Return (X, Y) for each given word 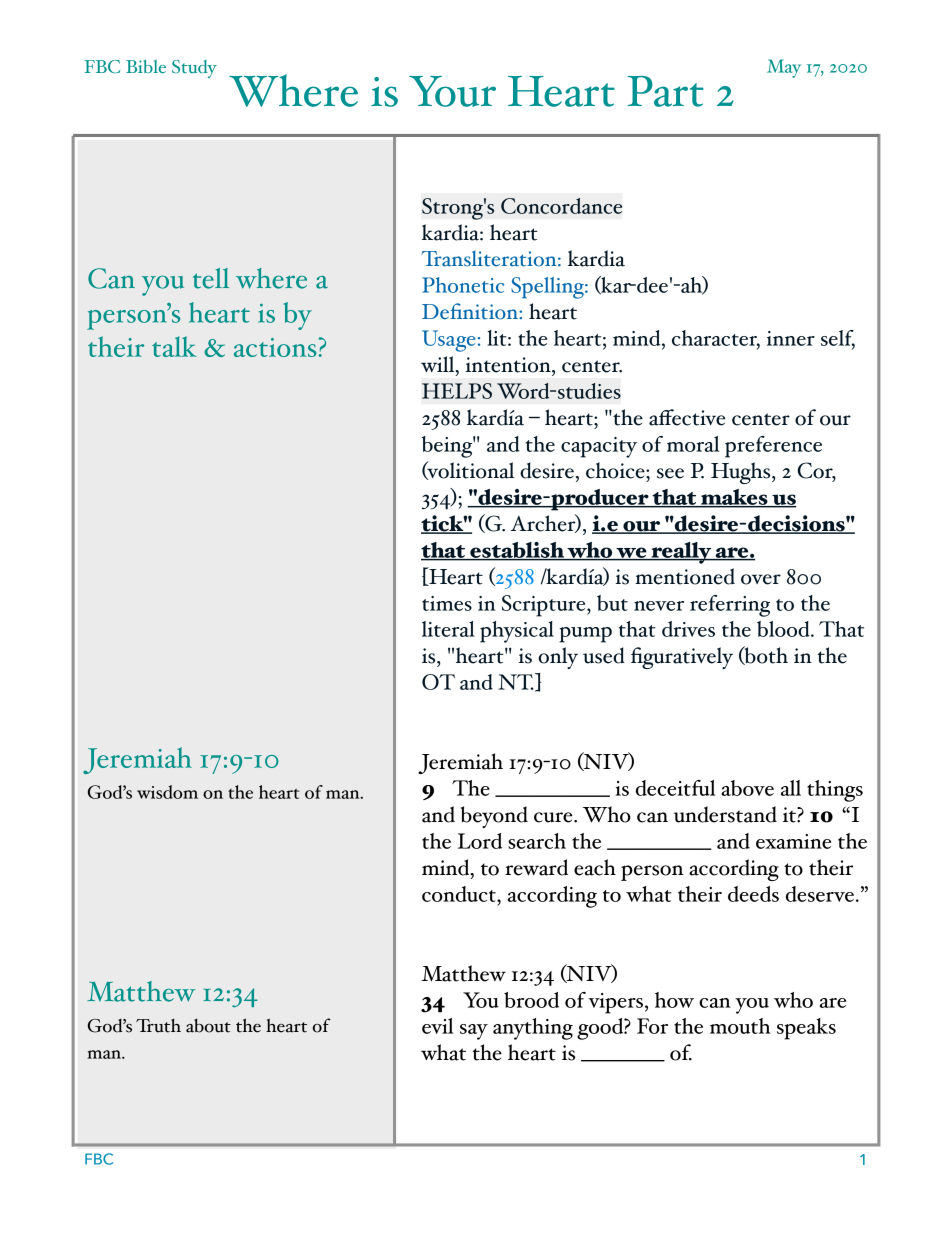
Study (194, 69)
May (784, 68)
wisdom (167, 792)
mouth (740, 1026)
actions (276, 347)
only (558, 658)
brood (531, 1000)
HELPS (457, 391)
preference (773, 447)
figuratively (682, 658)
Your (452, 91)
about (208, 1026)
